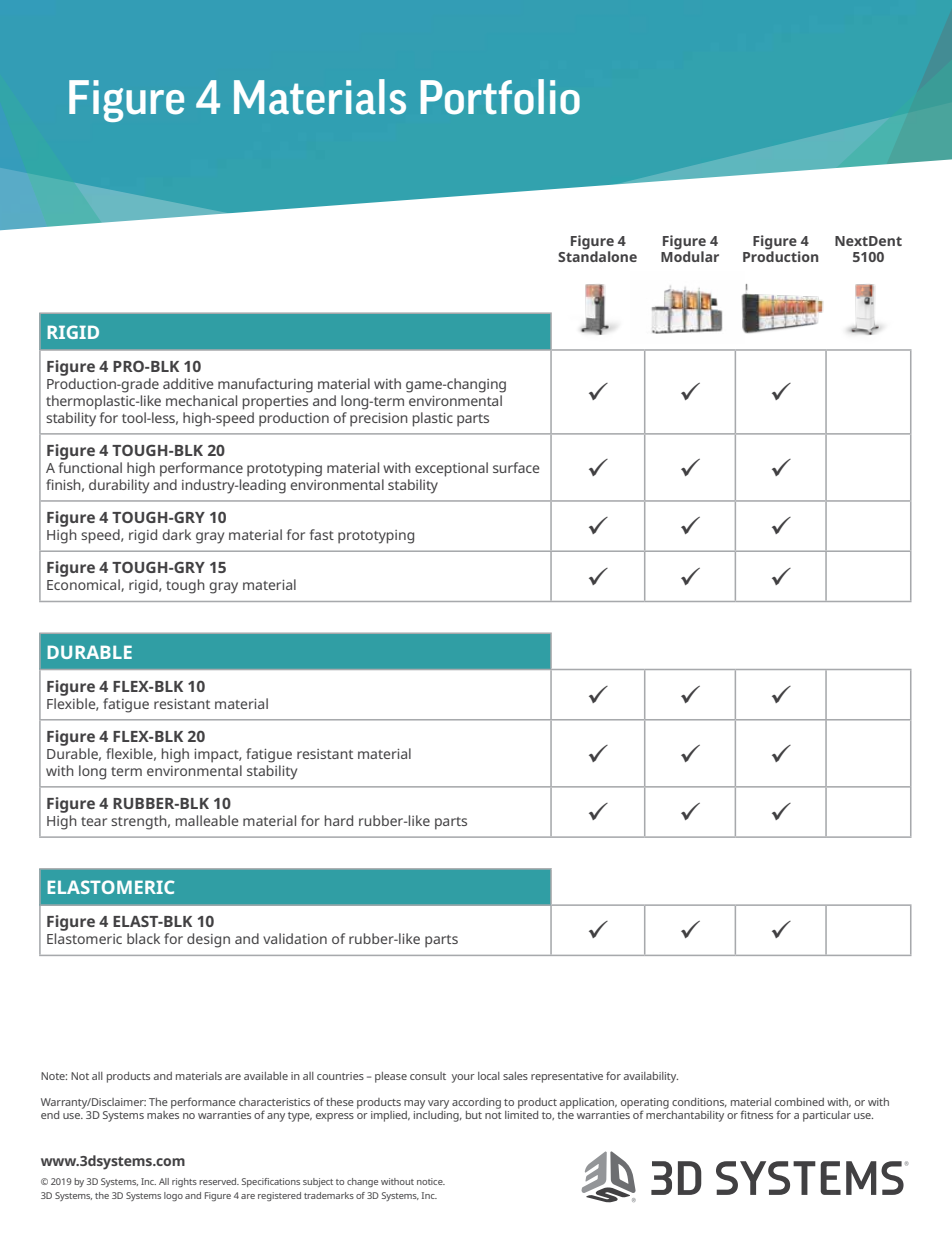 This screenshot has height=1233, width=952. I want to click on Economical, so click(84, 585).
